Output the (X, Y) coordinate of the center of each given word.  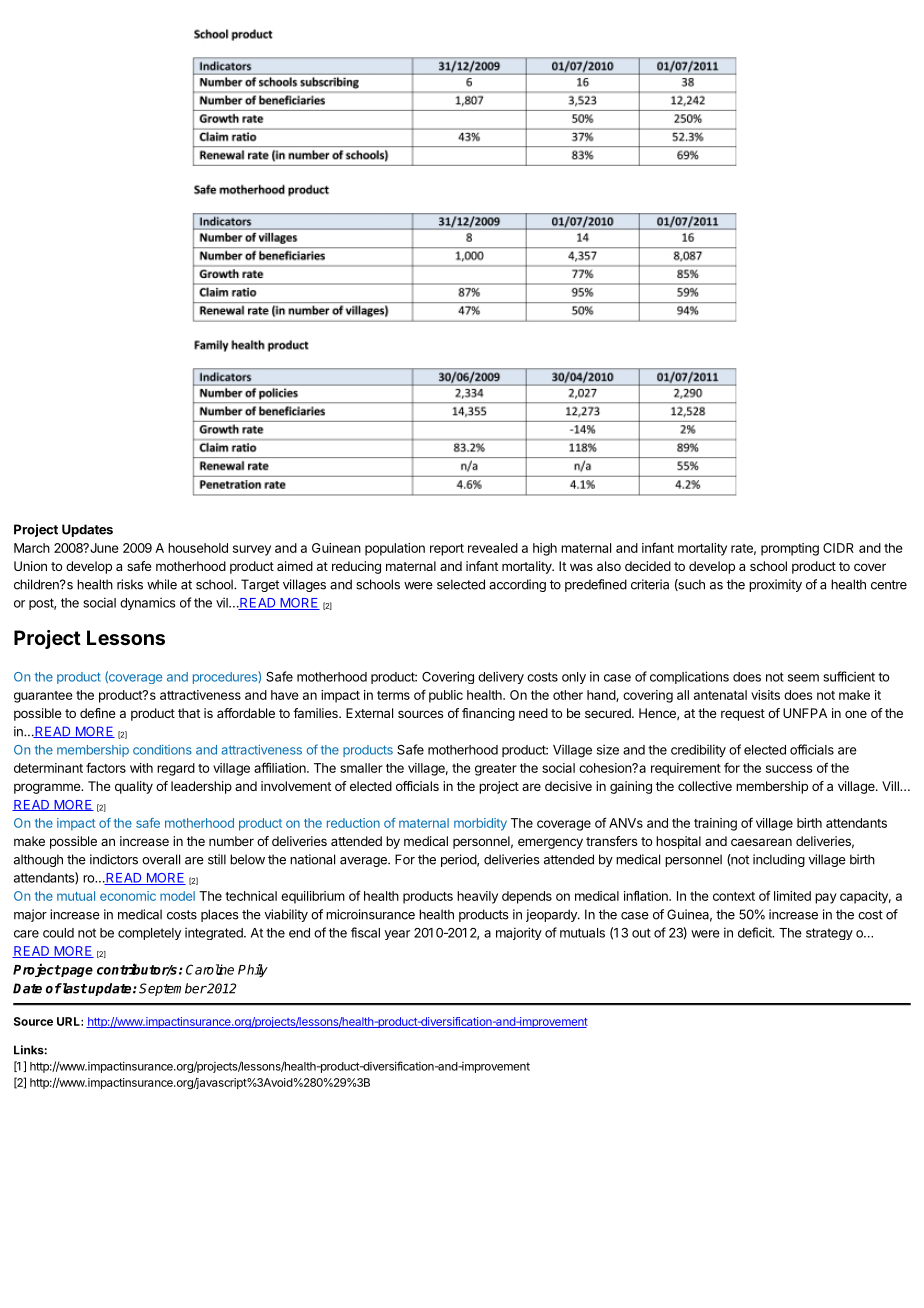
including (779, 860)
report (447, 550)
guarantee (43, 697)
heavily (477, 897)
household (198, 548)
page (76, 972)
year (397, 935)
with (141, 768)
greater (496, 770)
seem (803, 678)
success (789, 769)
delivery (501, 677)
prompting (790, 549)
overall (161, 859)
